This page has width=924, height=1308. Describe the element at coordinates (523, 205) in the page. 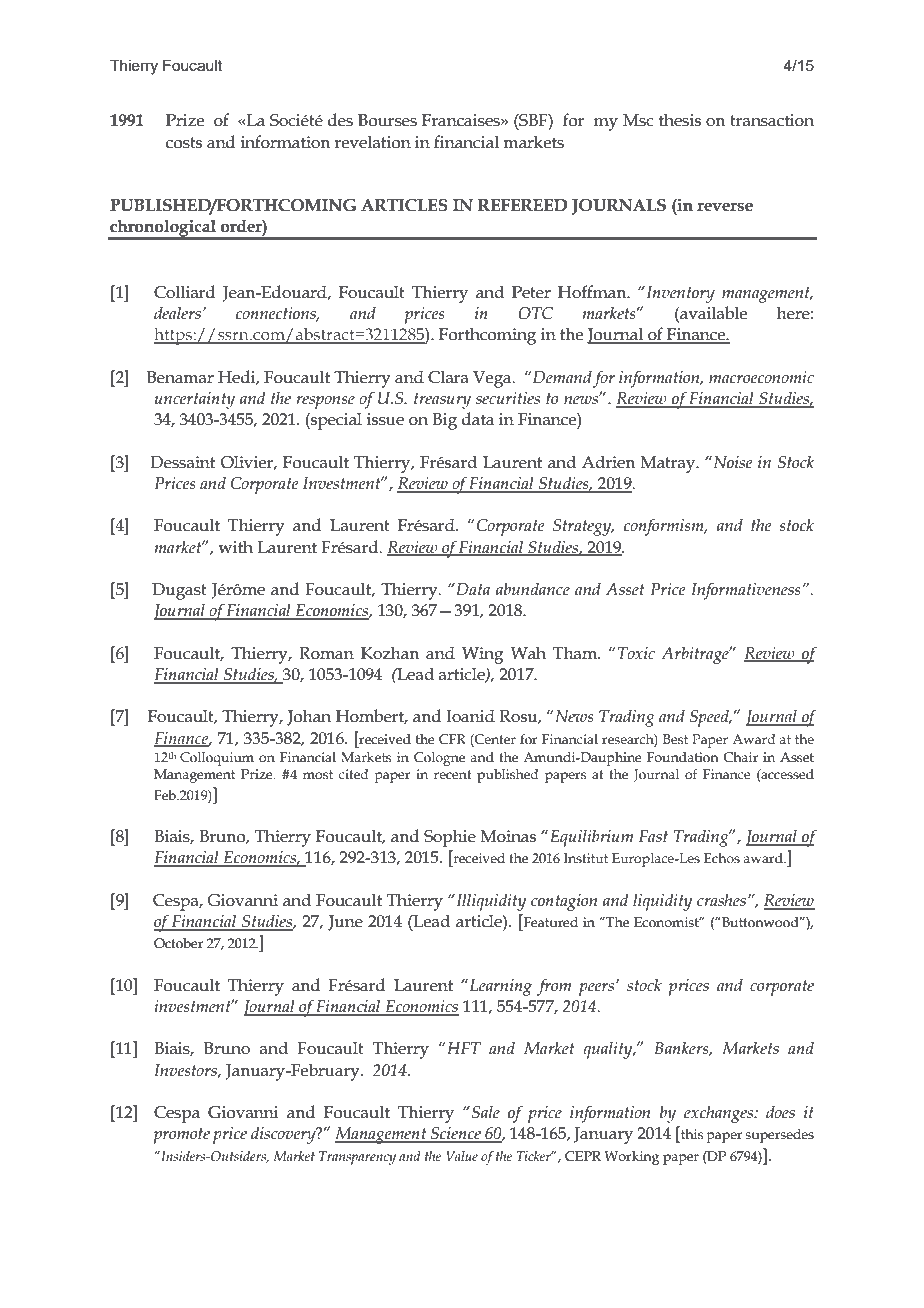

I see `REFEREED` at that location.
